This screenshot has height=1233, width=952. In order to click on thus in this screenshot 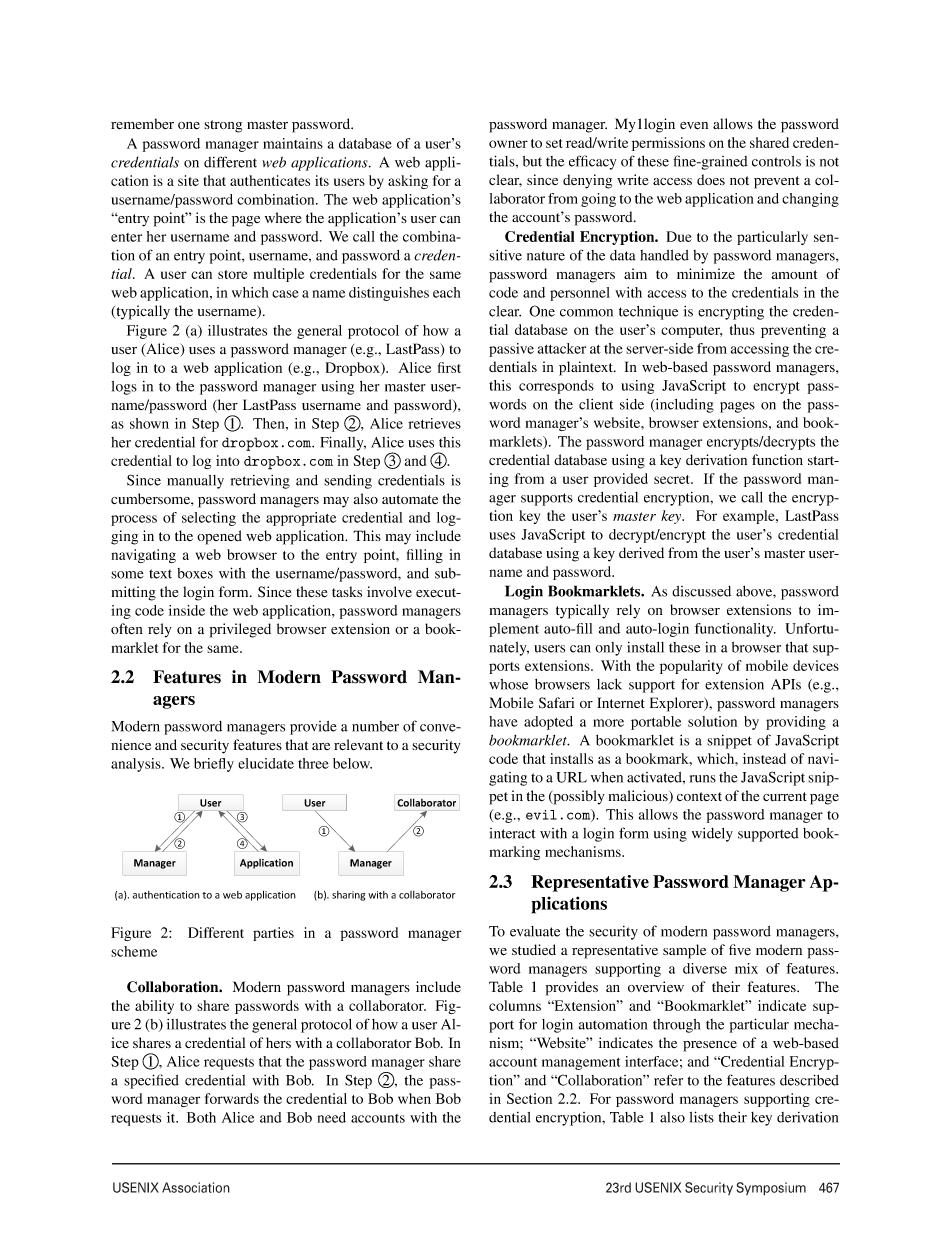, I will do `click(742, 329)`.
